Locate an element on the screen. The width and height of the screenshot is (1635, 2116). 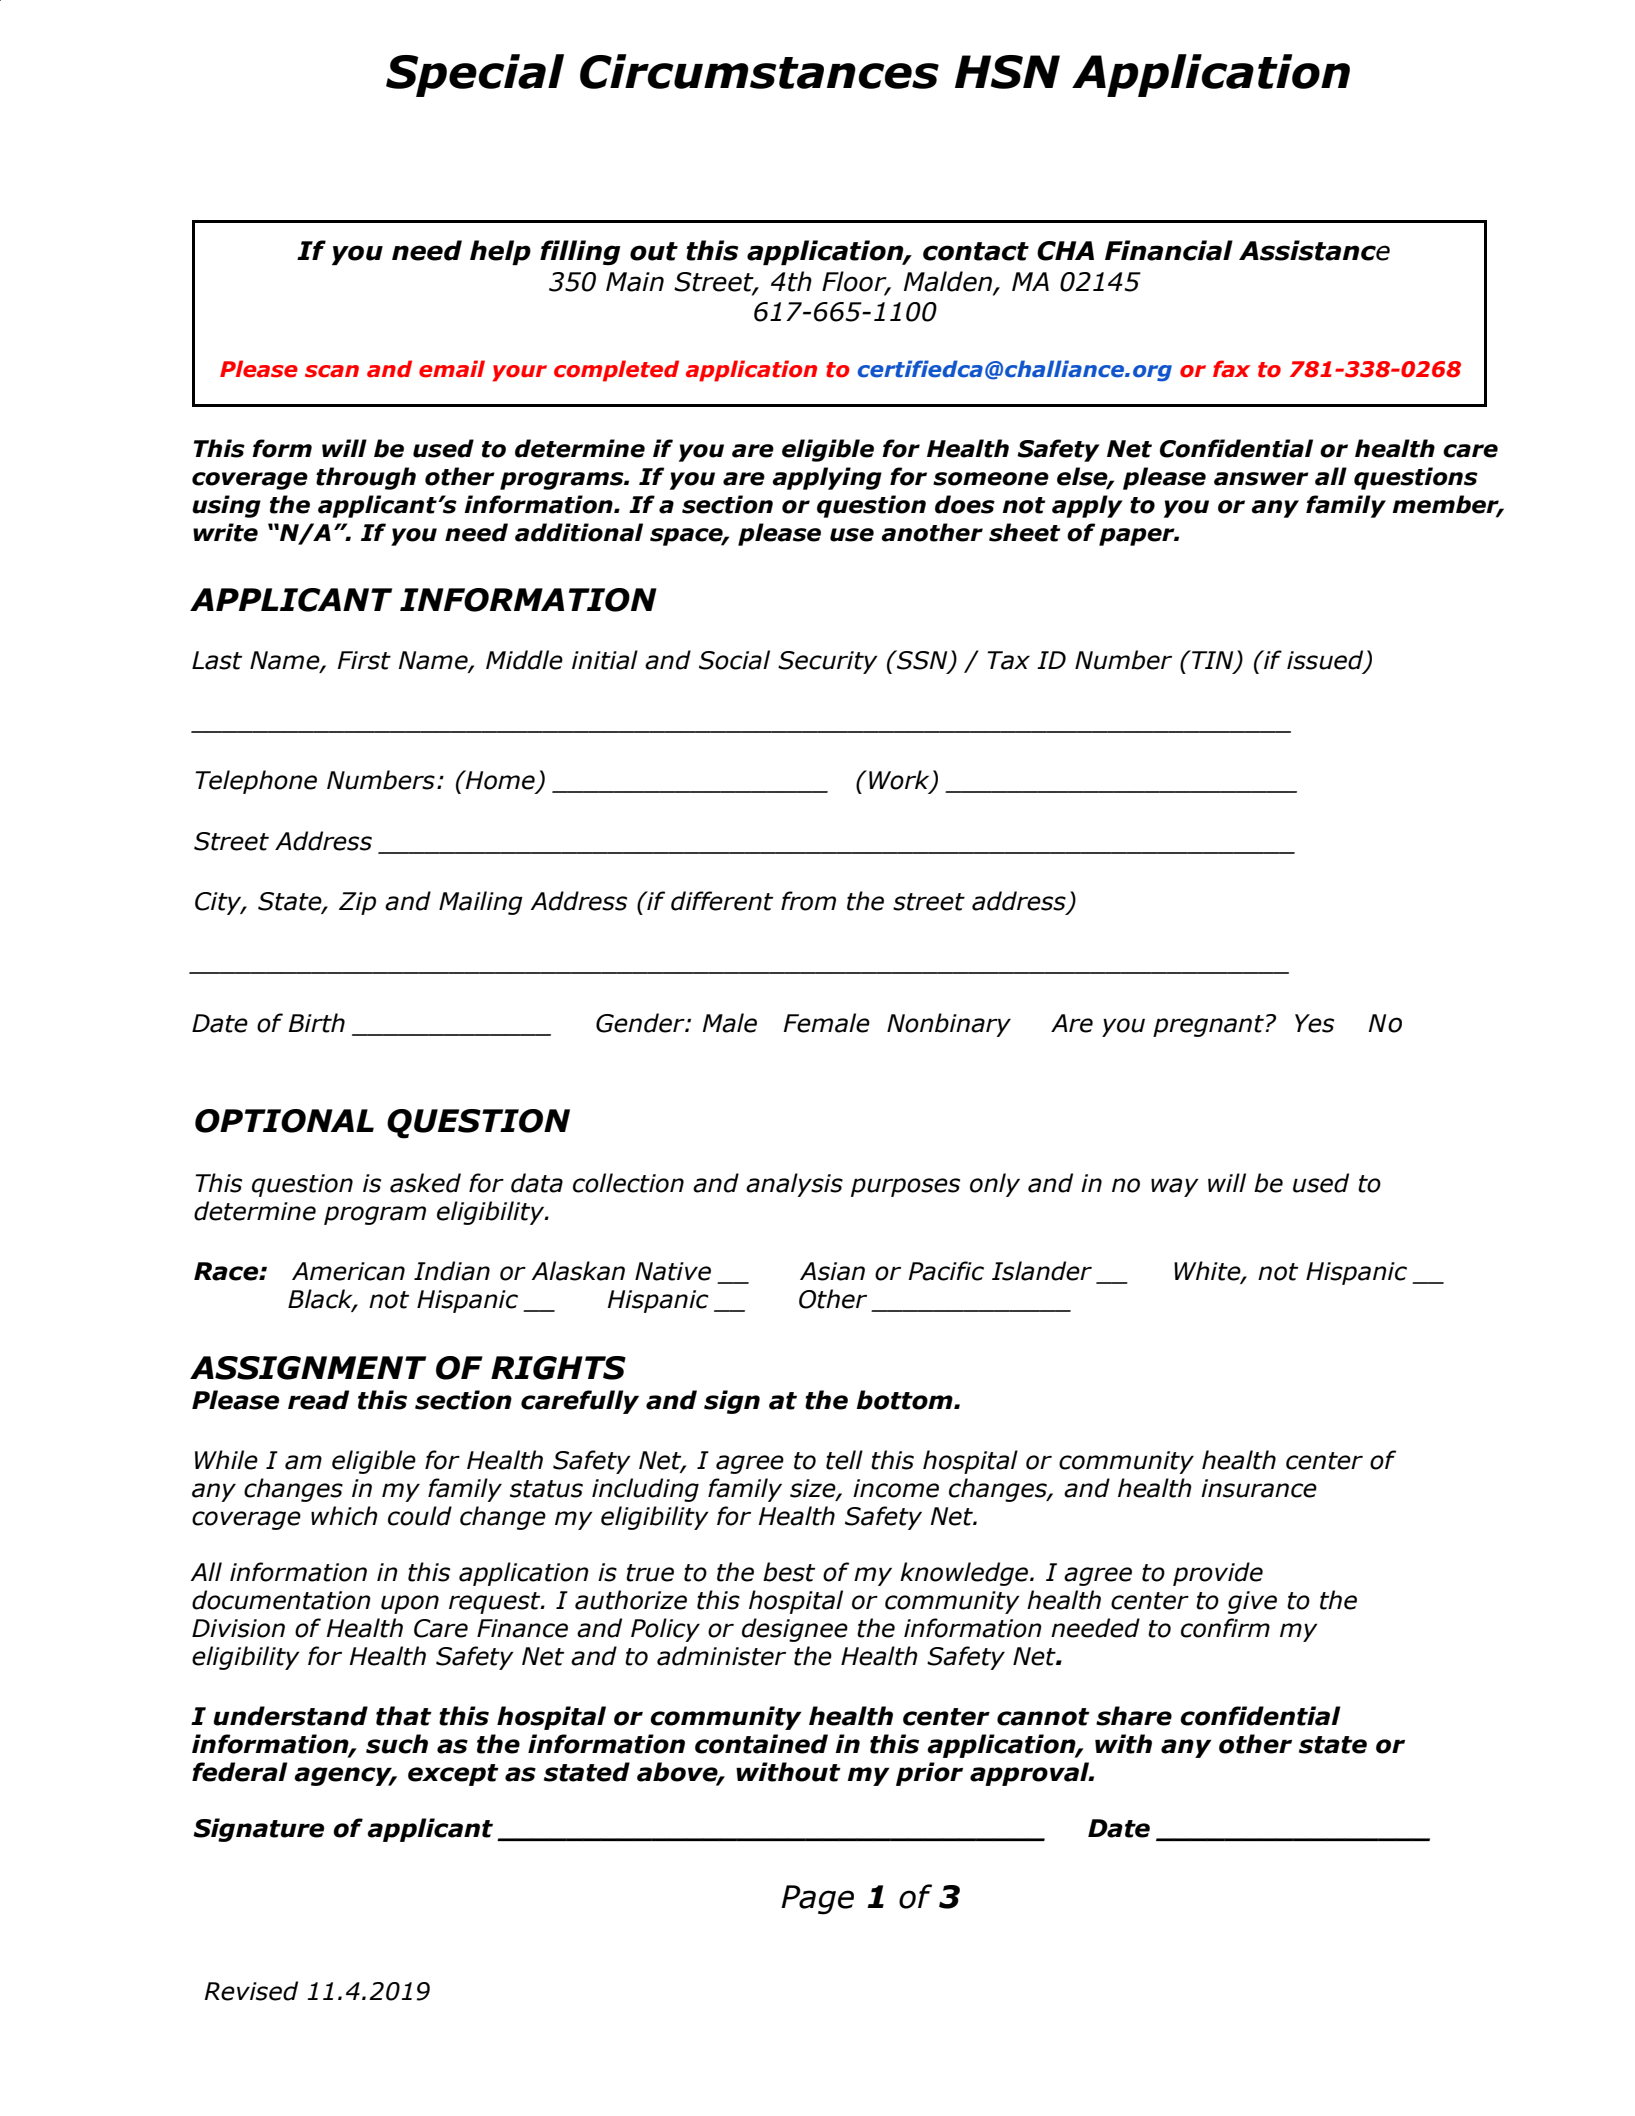
Page is located at coordinates (817, 1900).
